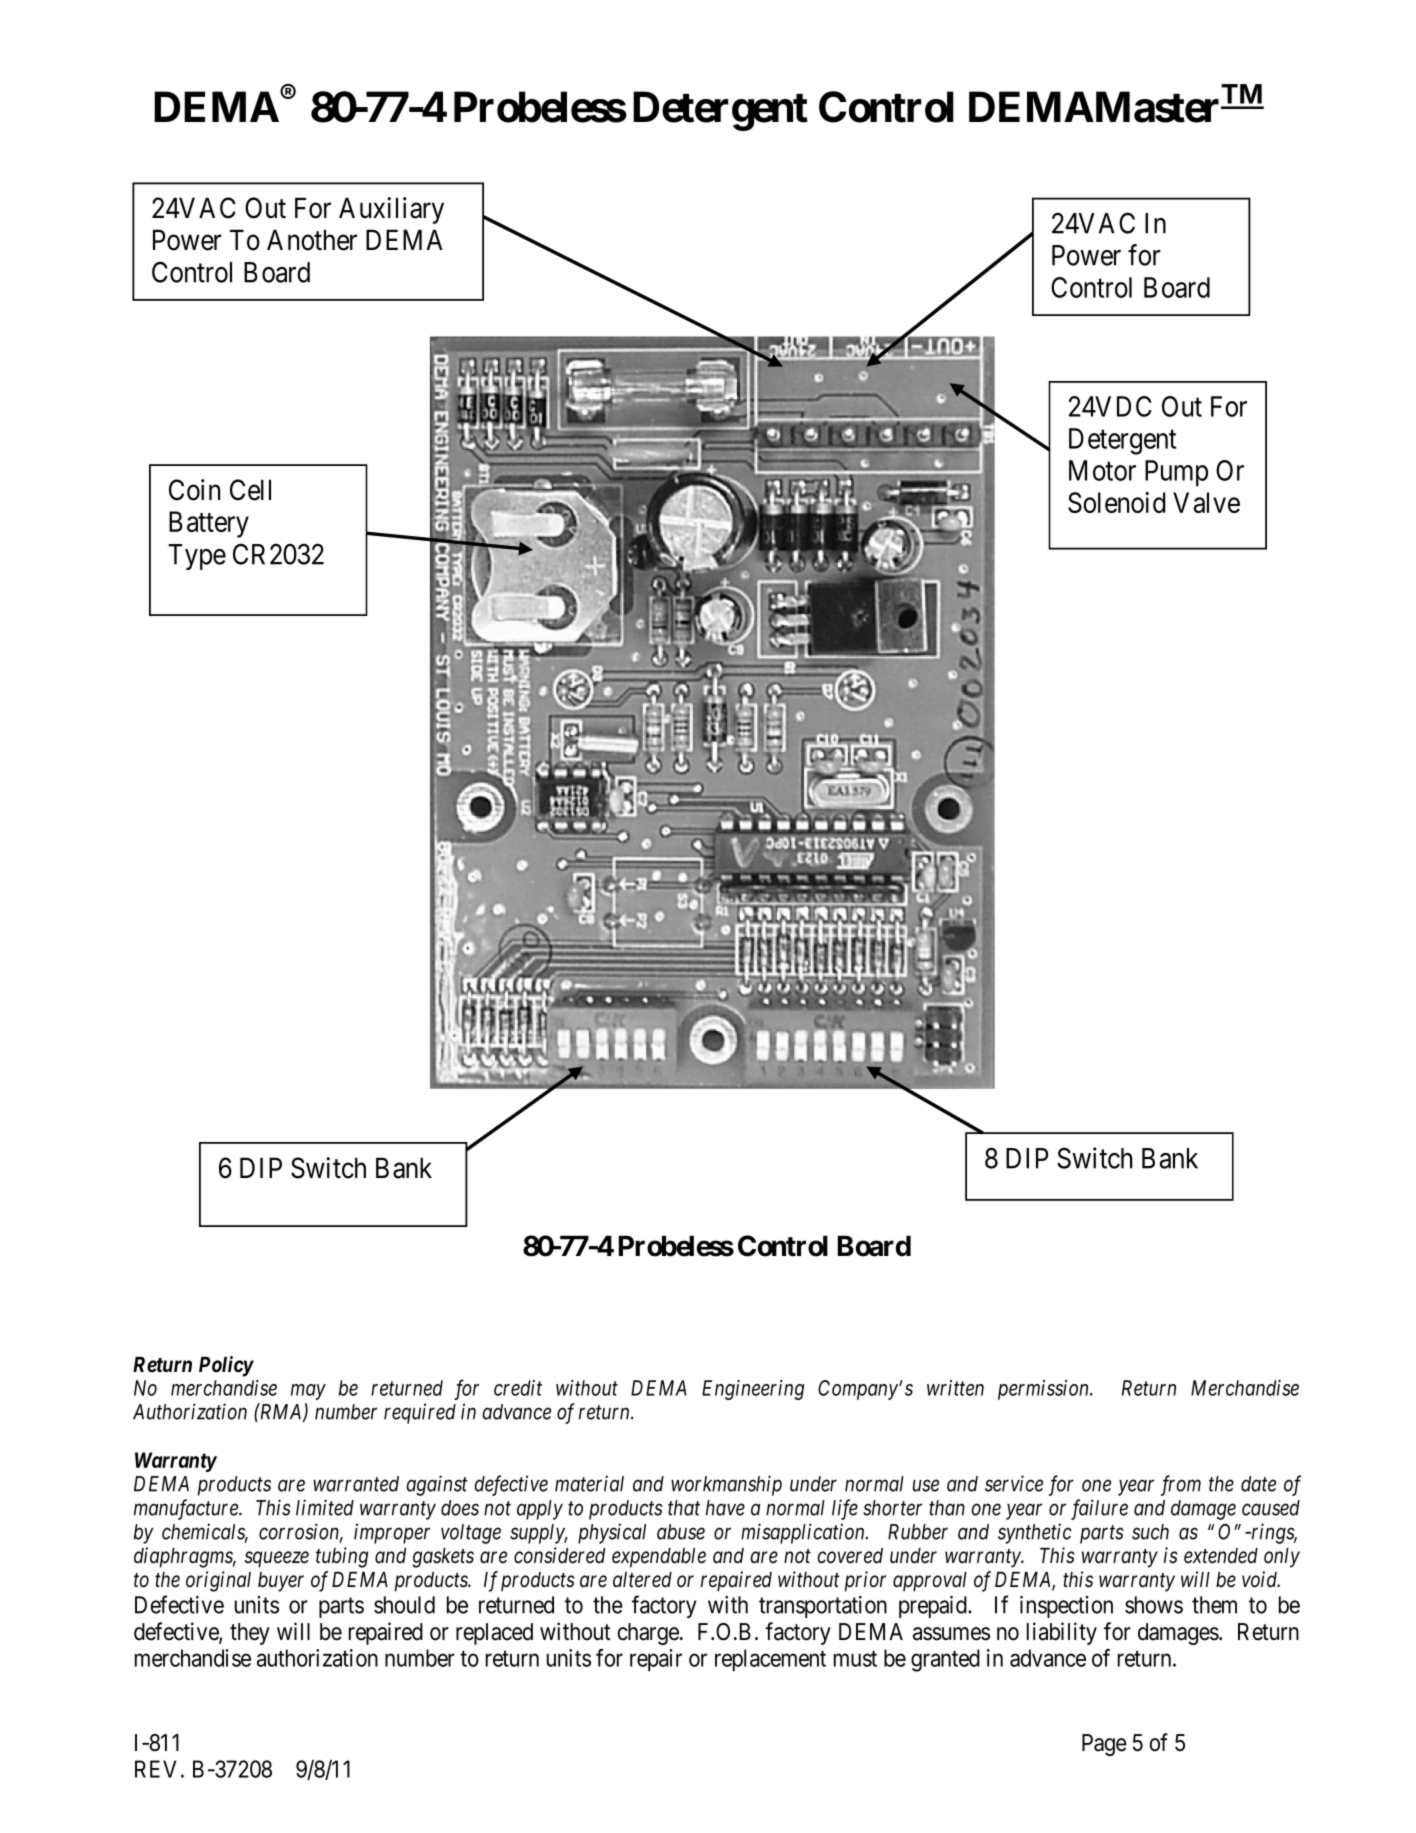 Image resolution: width=1416 pixels, height=1833 pixels. What do you see at coordinates (753, 1390) in the screenshot?
I see `Engineering` at bounding box center [753, 1390].
